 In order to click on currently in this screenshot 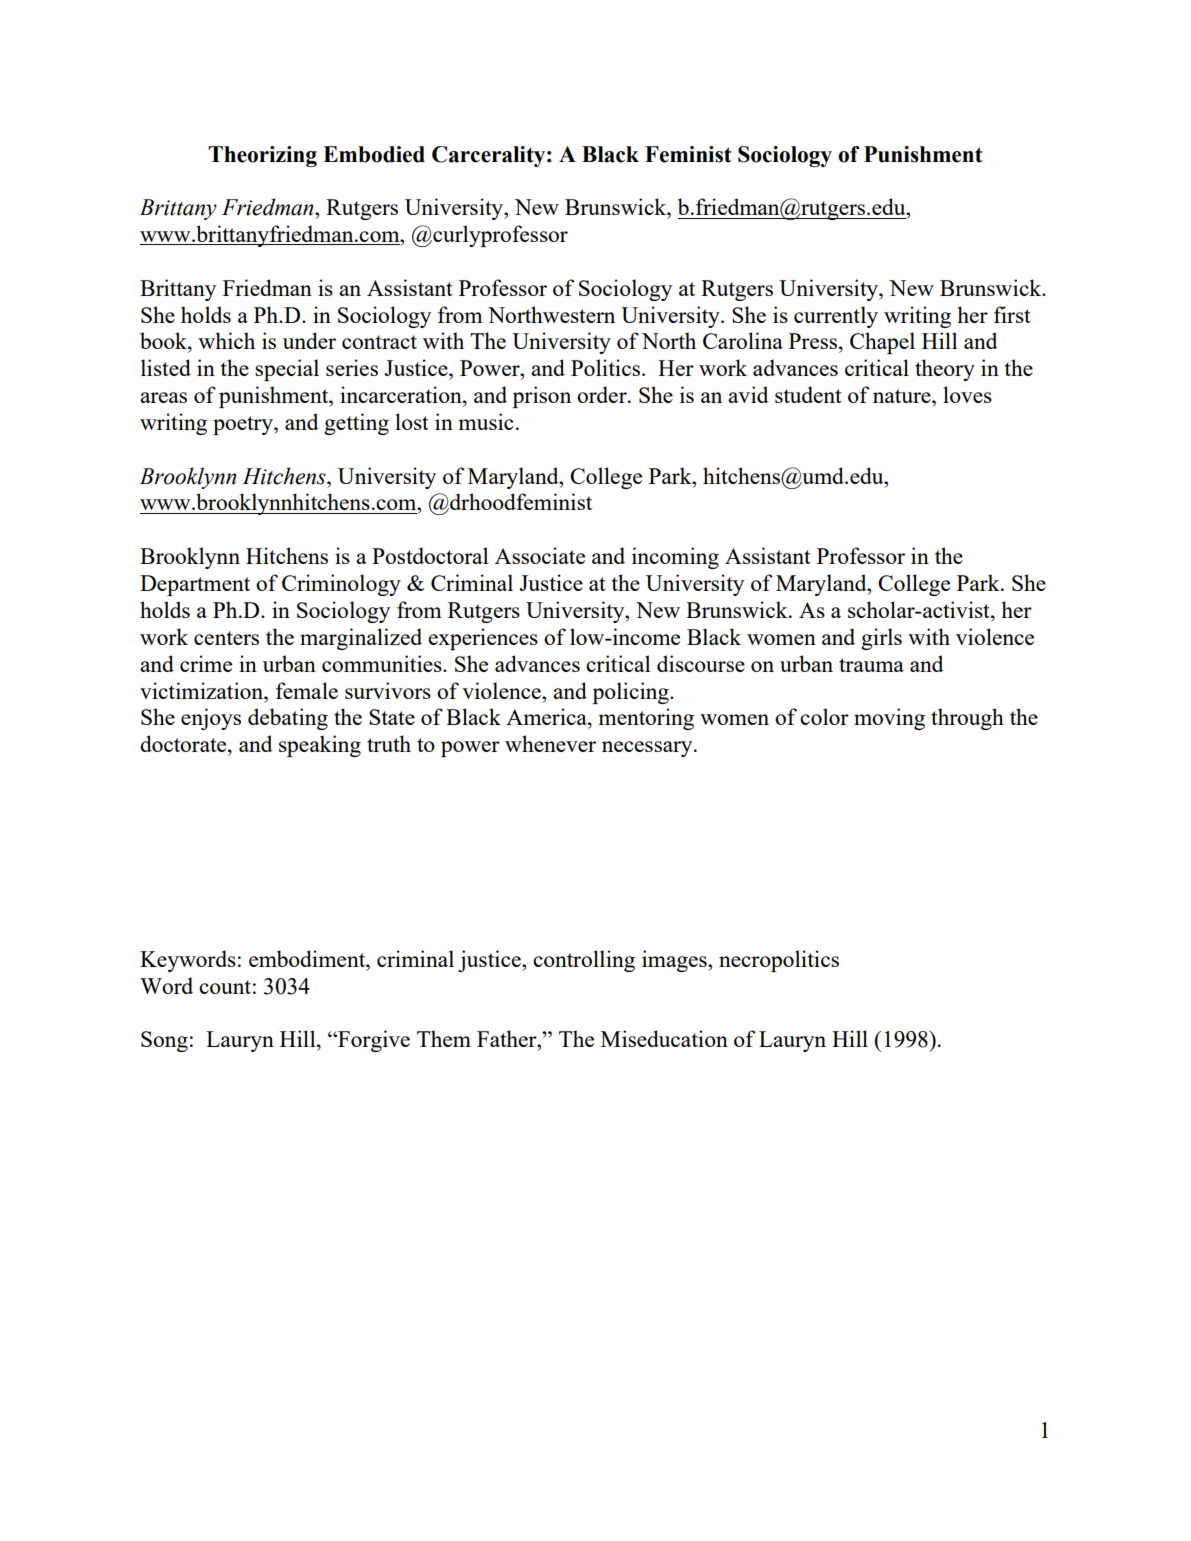, I will do `click(836, 317)`.
